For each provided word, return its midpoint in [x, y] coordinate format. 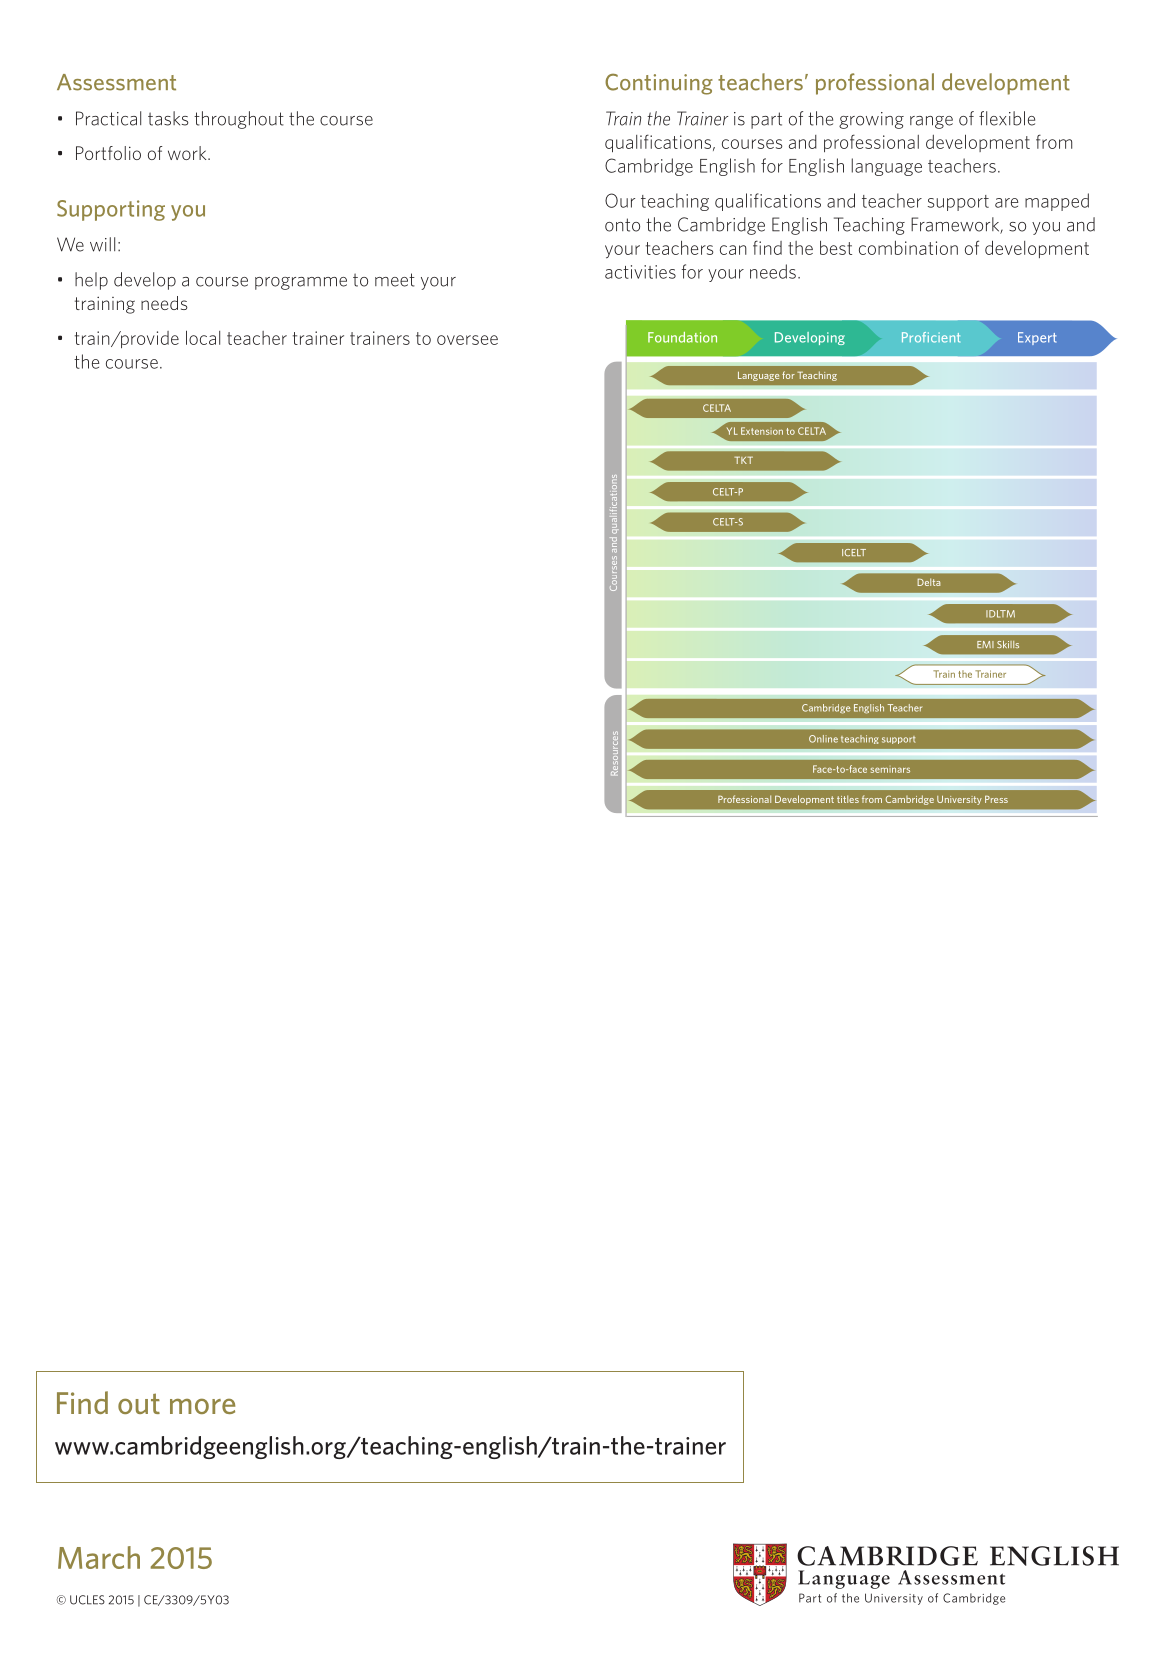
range [931, 122]
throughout [239, 120]
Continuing [659, 84]
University [959, 800]
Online [823, 739]
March [99, 1557]
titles [848, 799]
